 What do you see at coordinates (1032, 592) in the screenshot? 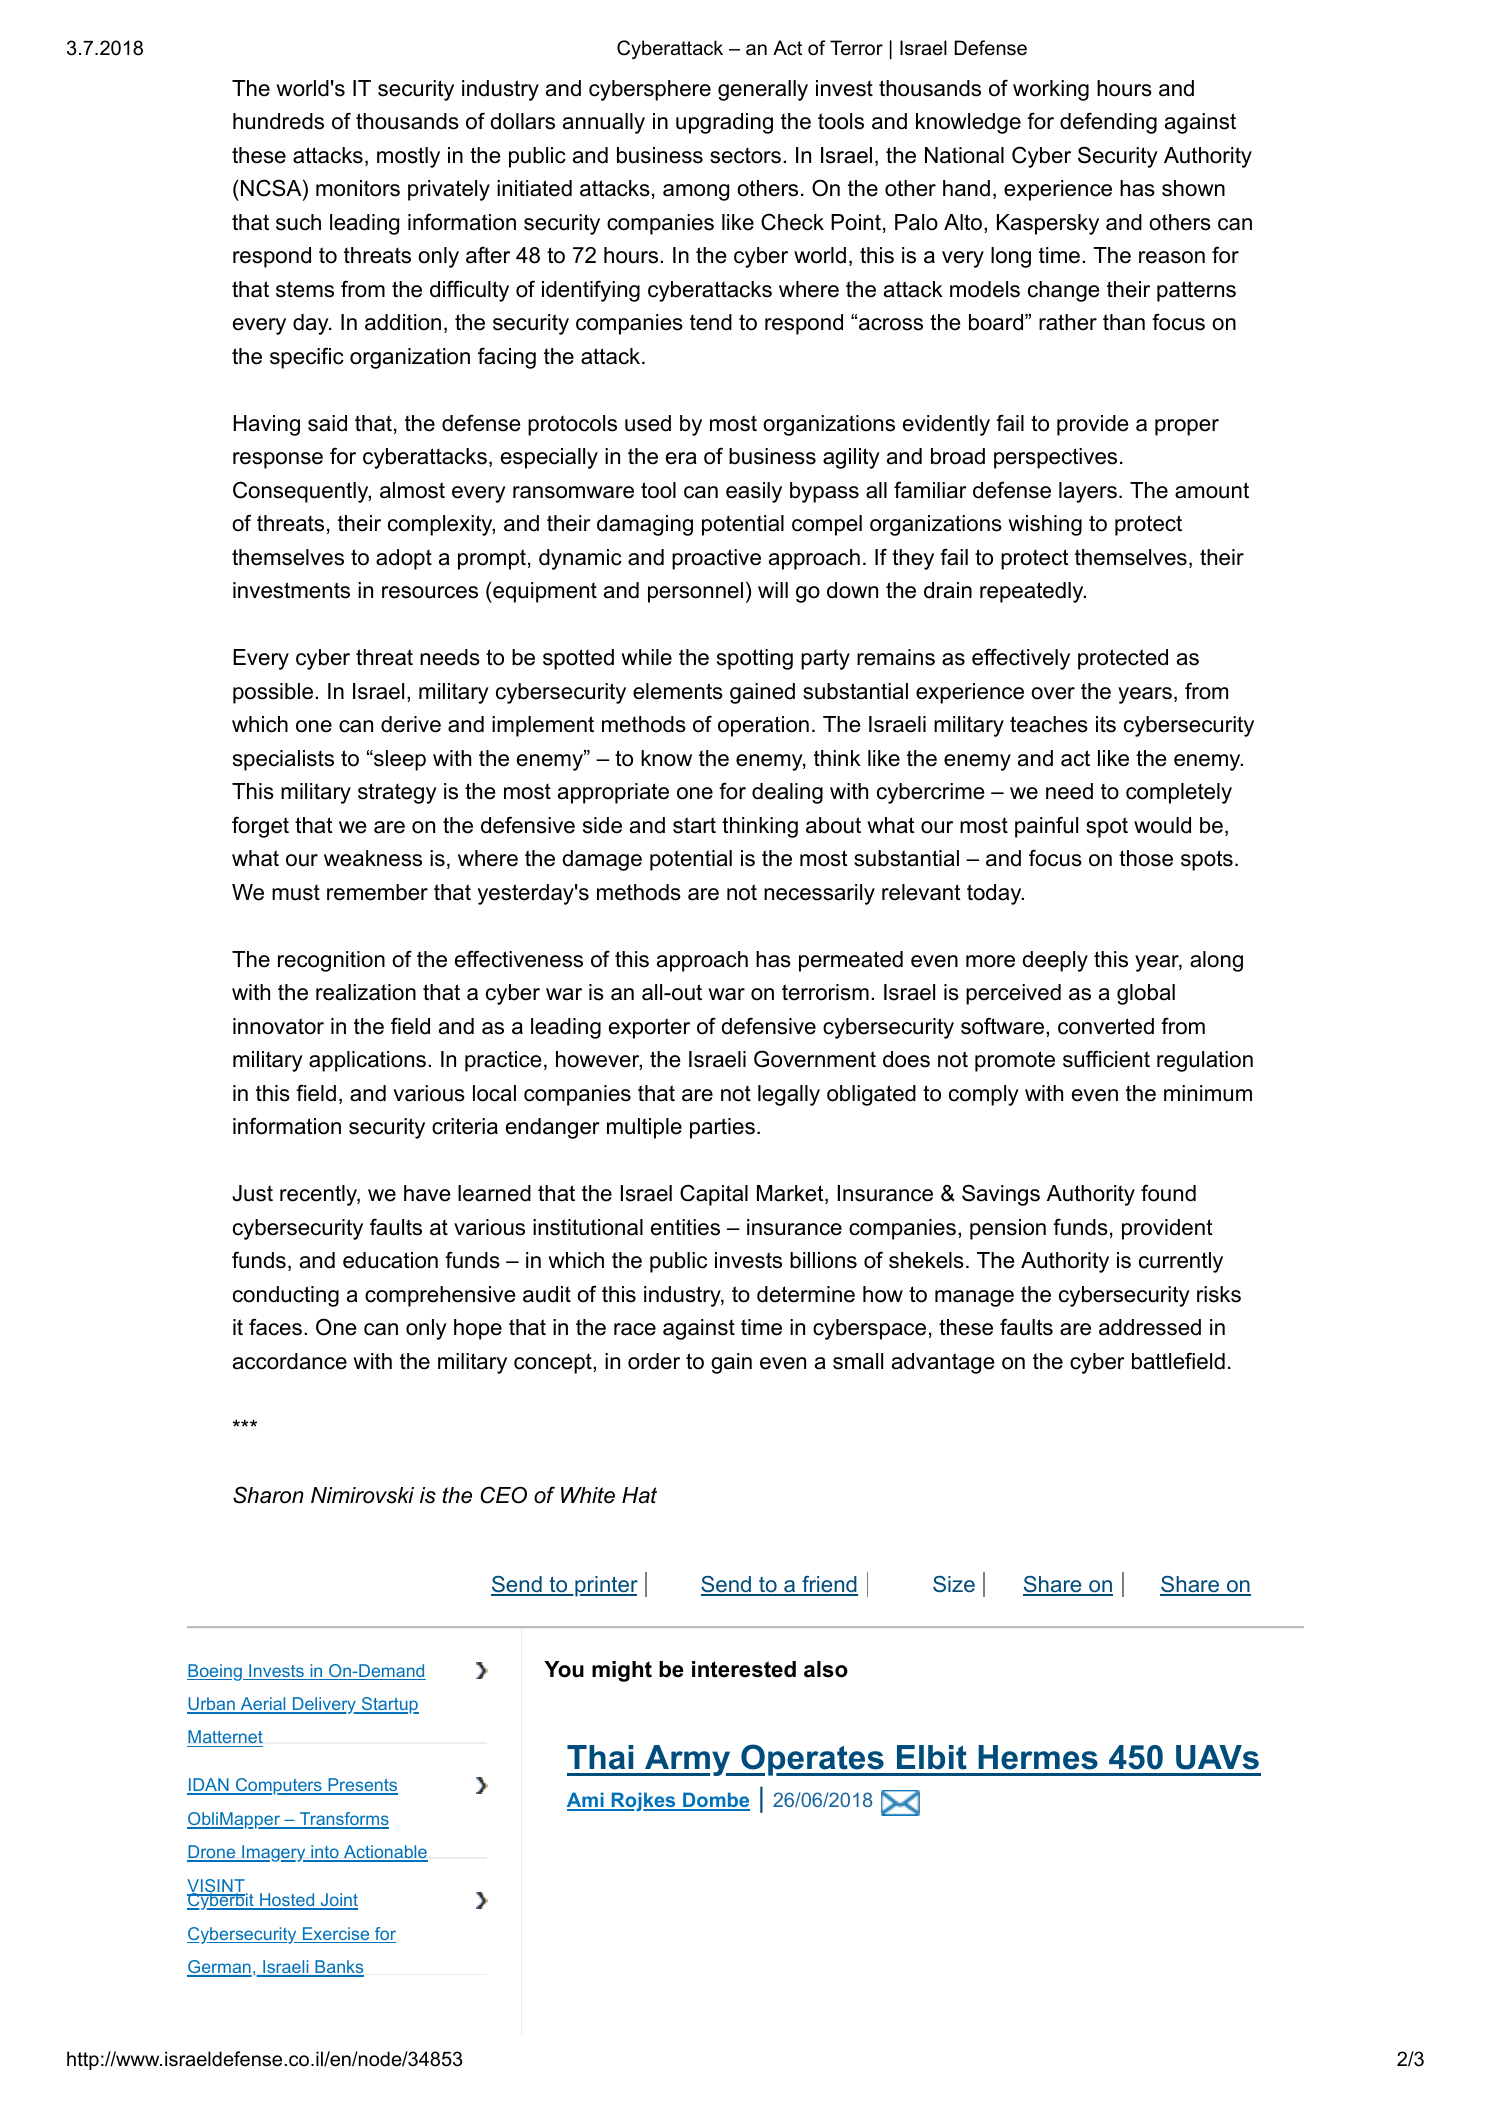
I see `repeatedly` at bounding box center [1032, 592].
